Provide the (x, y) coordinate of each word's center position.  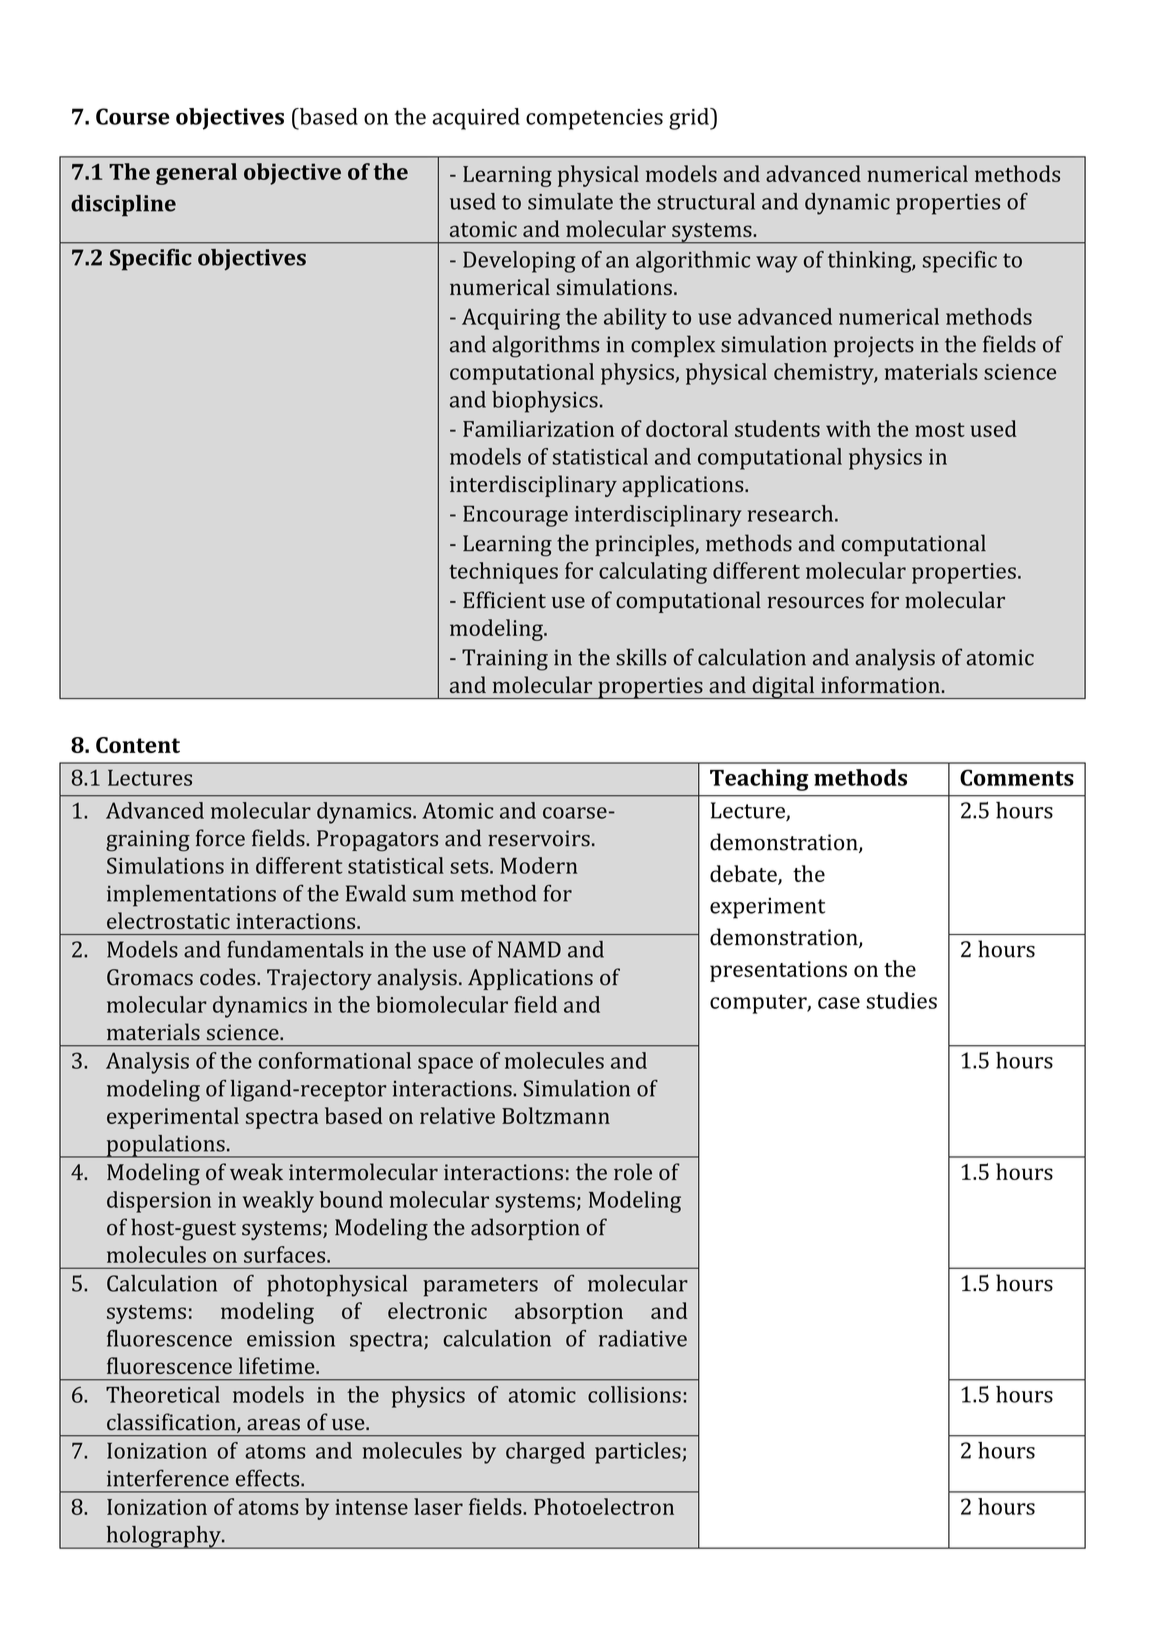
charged (545, 1453)
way (777, 264)
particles (639, 1453)
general (196, 174)
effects (269, 1478)
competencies (594, 119)
